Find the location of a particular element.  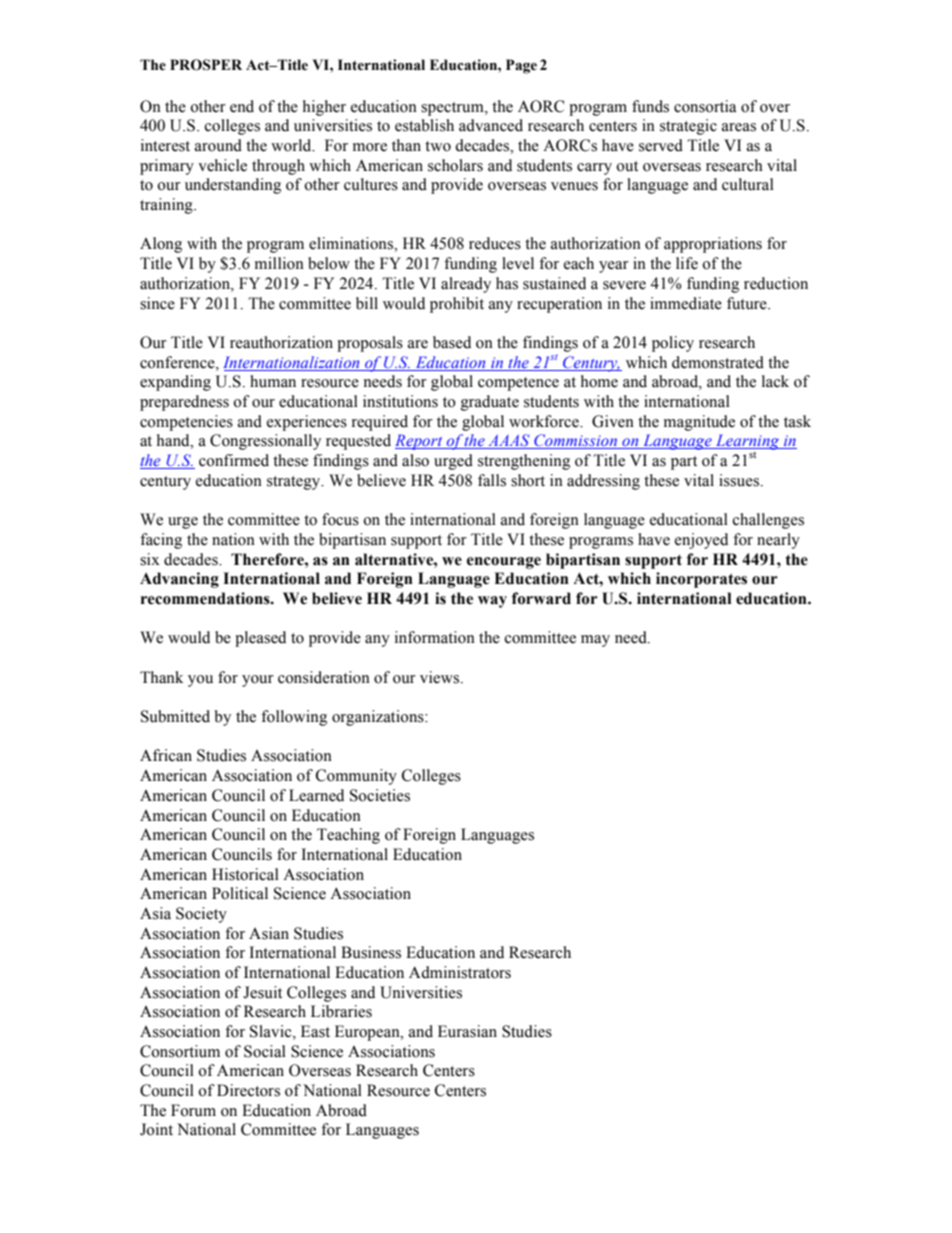

consortia is located at coordinates (705, 106).
